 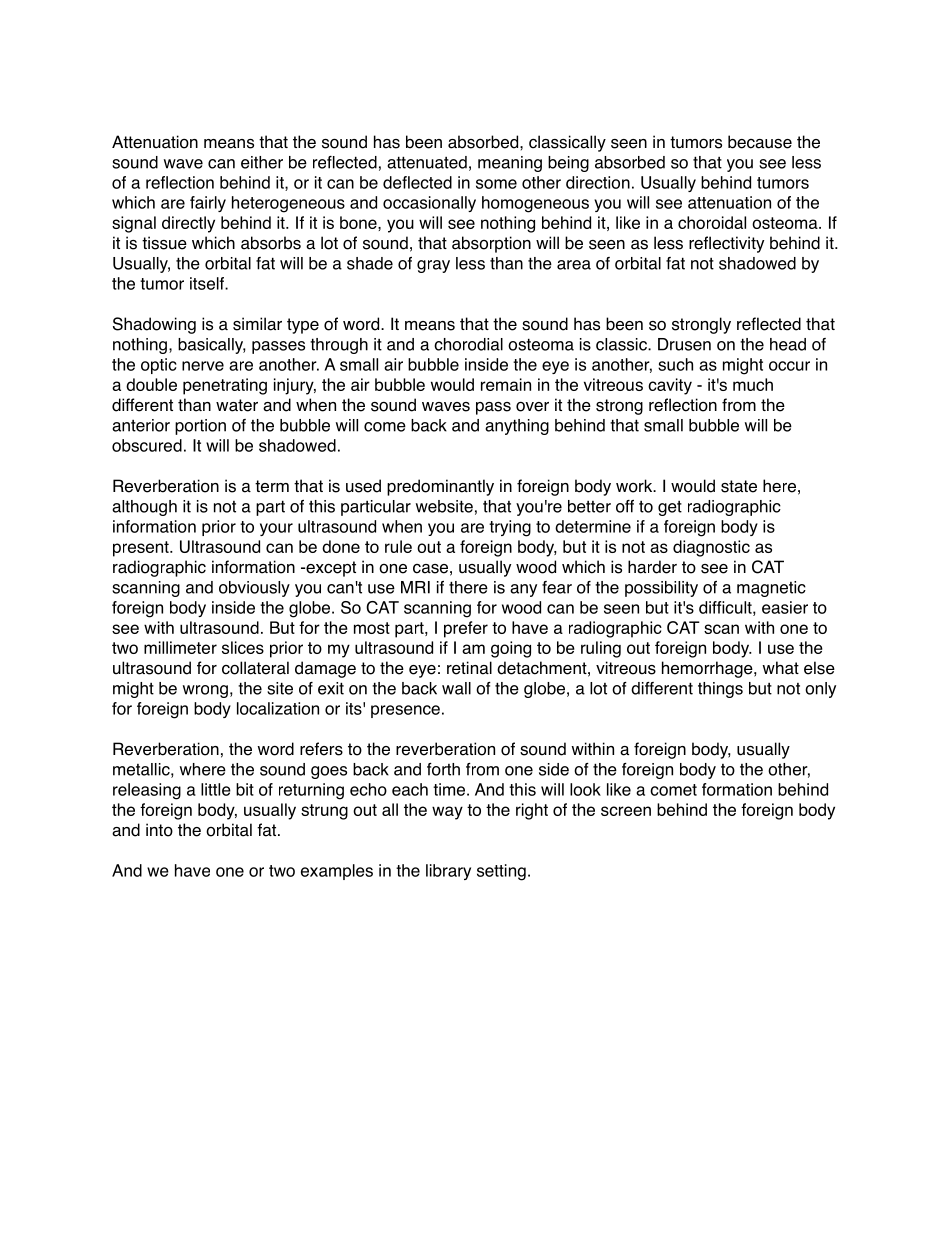 I want to click on state, so click(x=739, y=486).
